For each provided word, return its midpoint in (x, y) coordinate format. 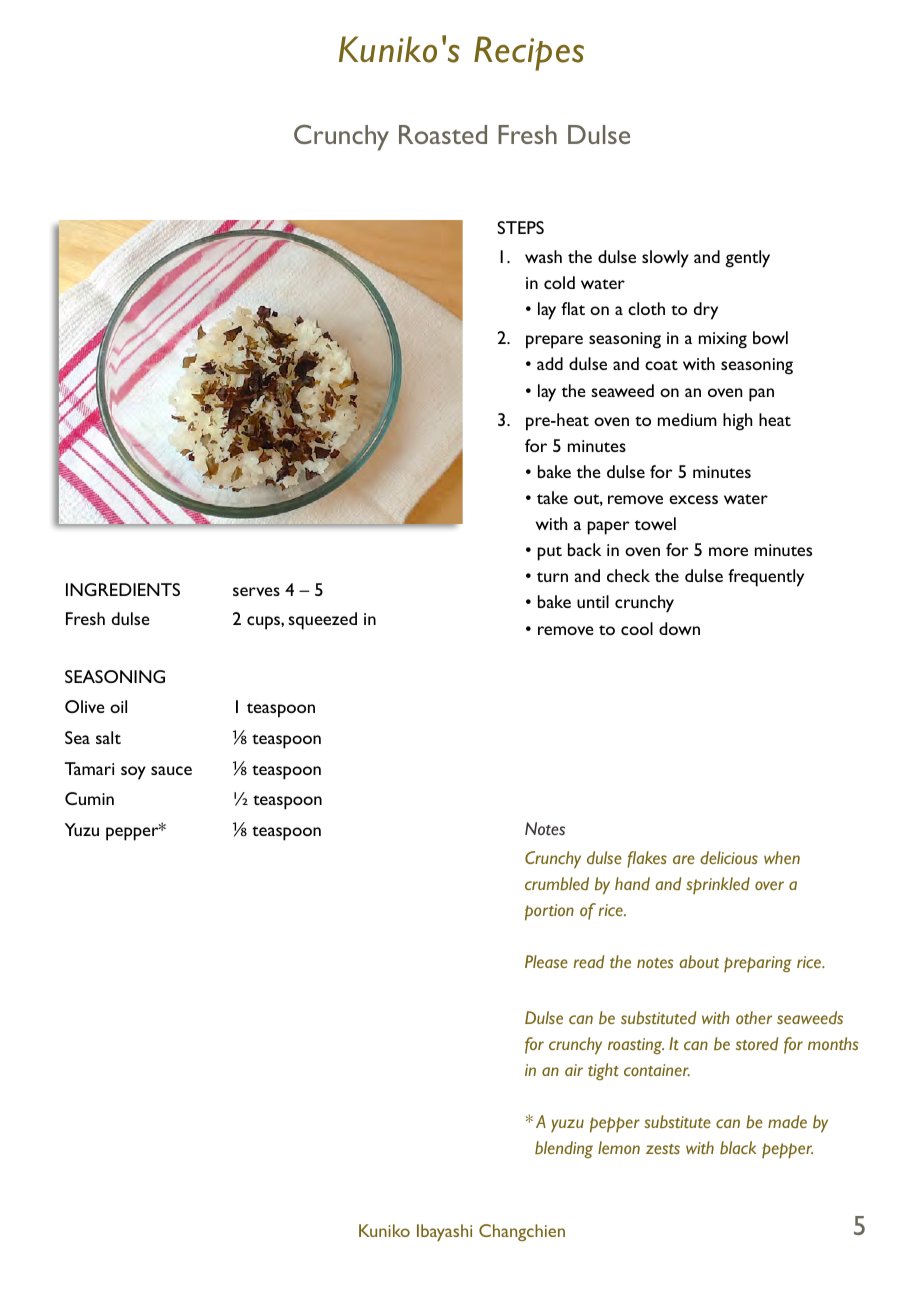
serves (256, 591)
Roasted (443, 134)
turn (552, 577)
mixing (723, 340)
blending (564, 1149)
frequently (766, 578)
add (550, 363)
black (738, 1147)
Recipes (529, 53)
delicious (729, 857)
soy (133, 773)
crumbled (557, 883)
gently (747, 259)
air (574, 1070)
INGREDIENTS (123, 589)
